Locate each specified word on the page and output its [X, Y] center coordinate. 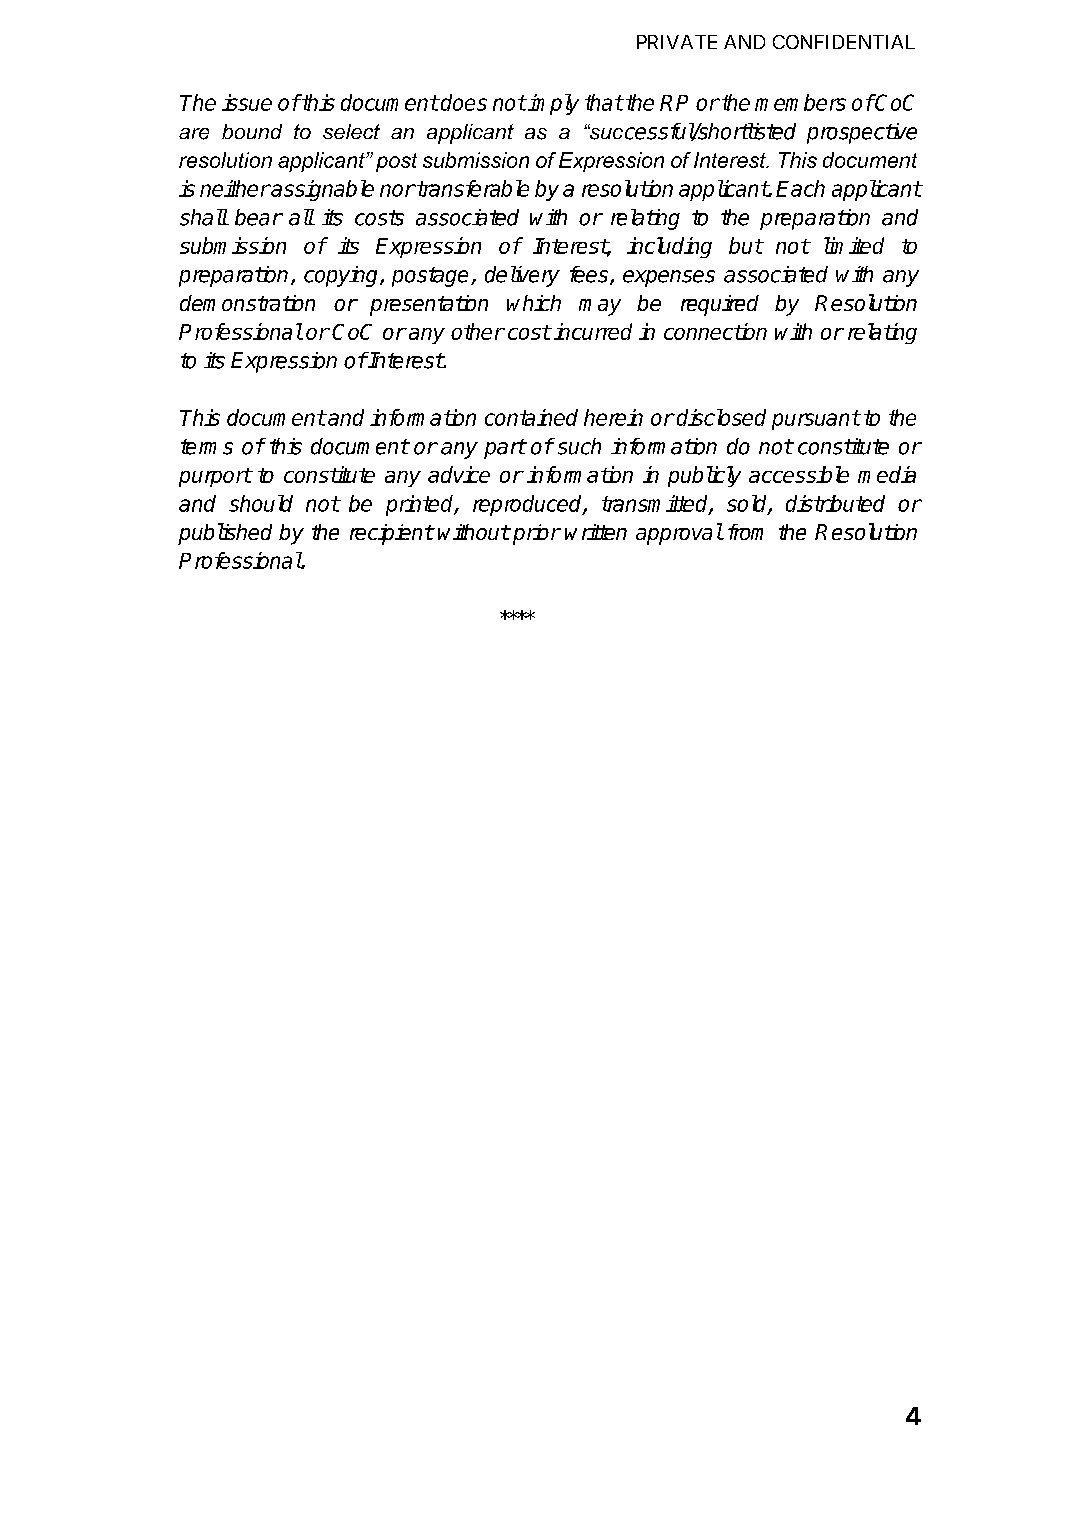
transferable [472, 188]
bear [258, 217]
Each [800, 188]
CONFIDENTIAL [844, 42]
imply [552, 104]
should [261, 503]
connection [715, 331]
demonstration [247, 303]
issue [247, 102]
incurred [593, 331]
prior [537, 534]
